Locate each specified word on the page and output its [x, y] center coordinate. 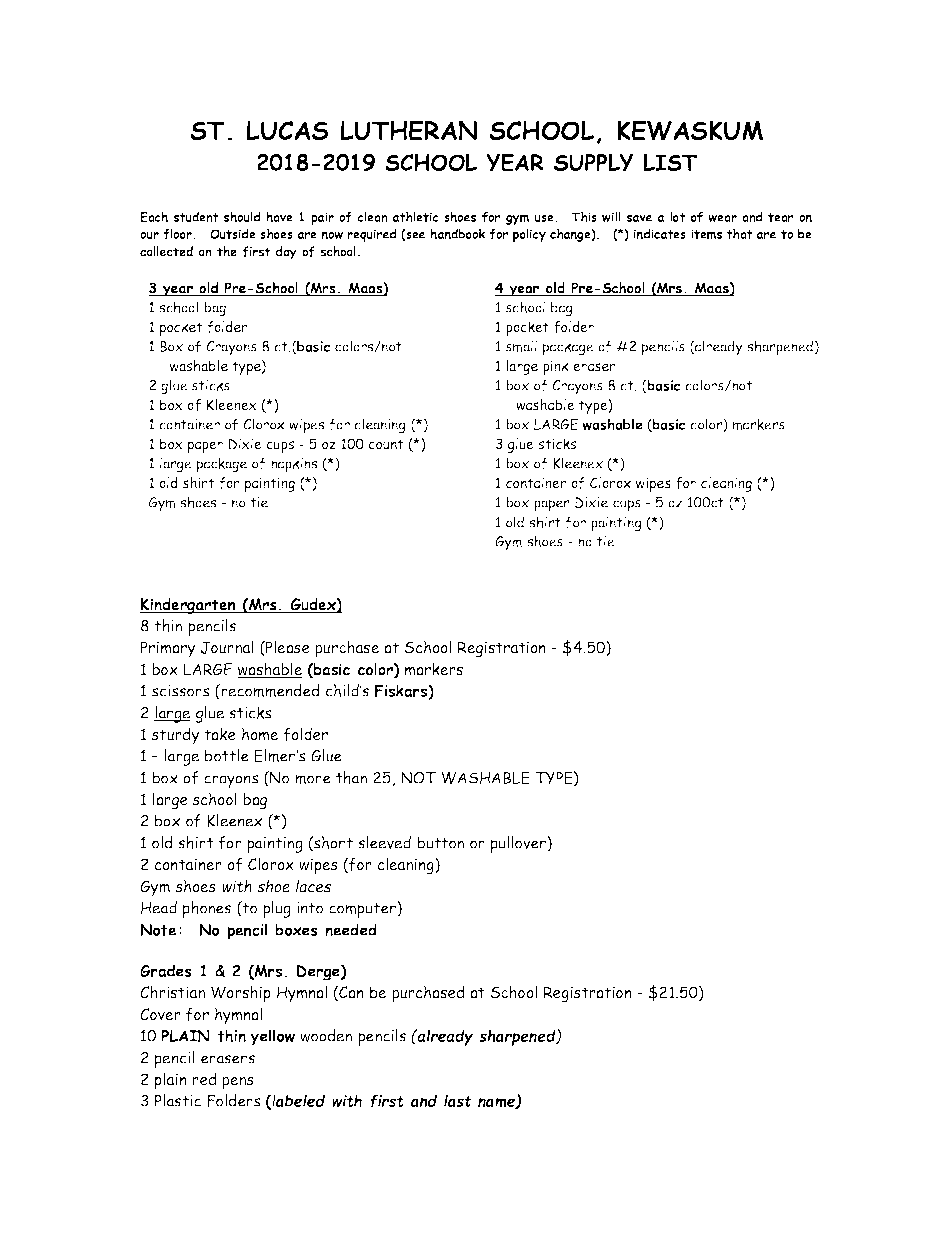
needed [351, 929]
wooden [326, 1035]
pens [238, 1083]
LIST [670, 162]
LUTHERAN [408, 130]
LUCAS [287, 130]
